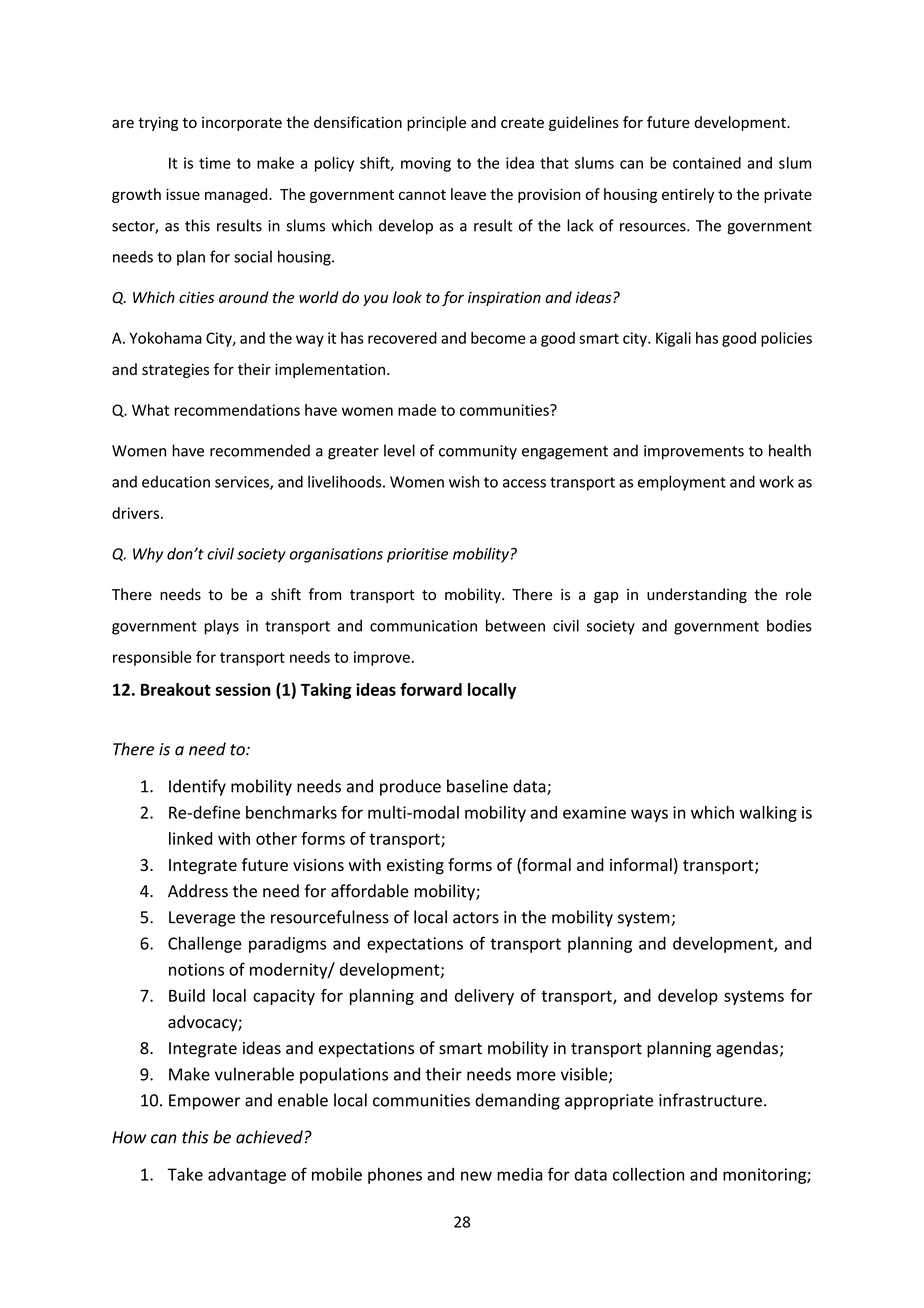  What do you see at coordinates (464, 481) in the screenshot?
I see `wish` at bounding box center [464, 481].
